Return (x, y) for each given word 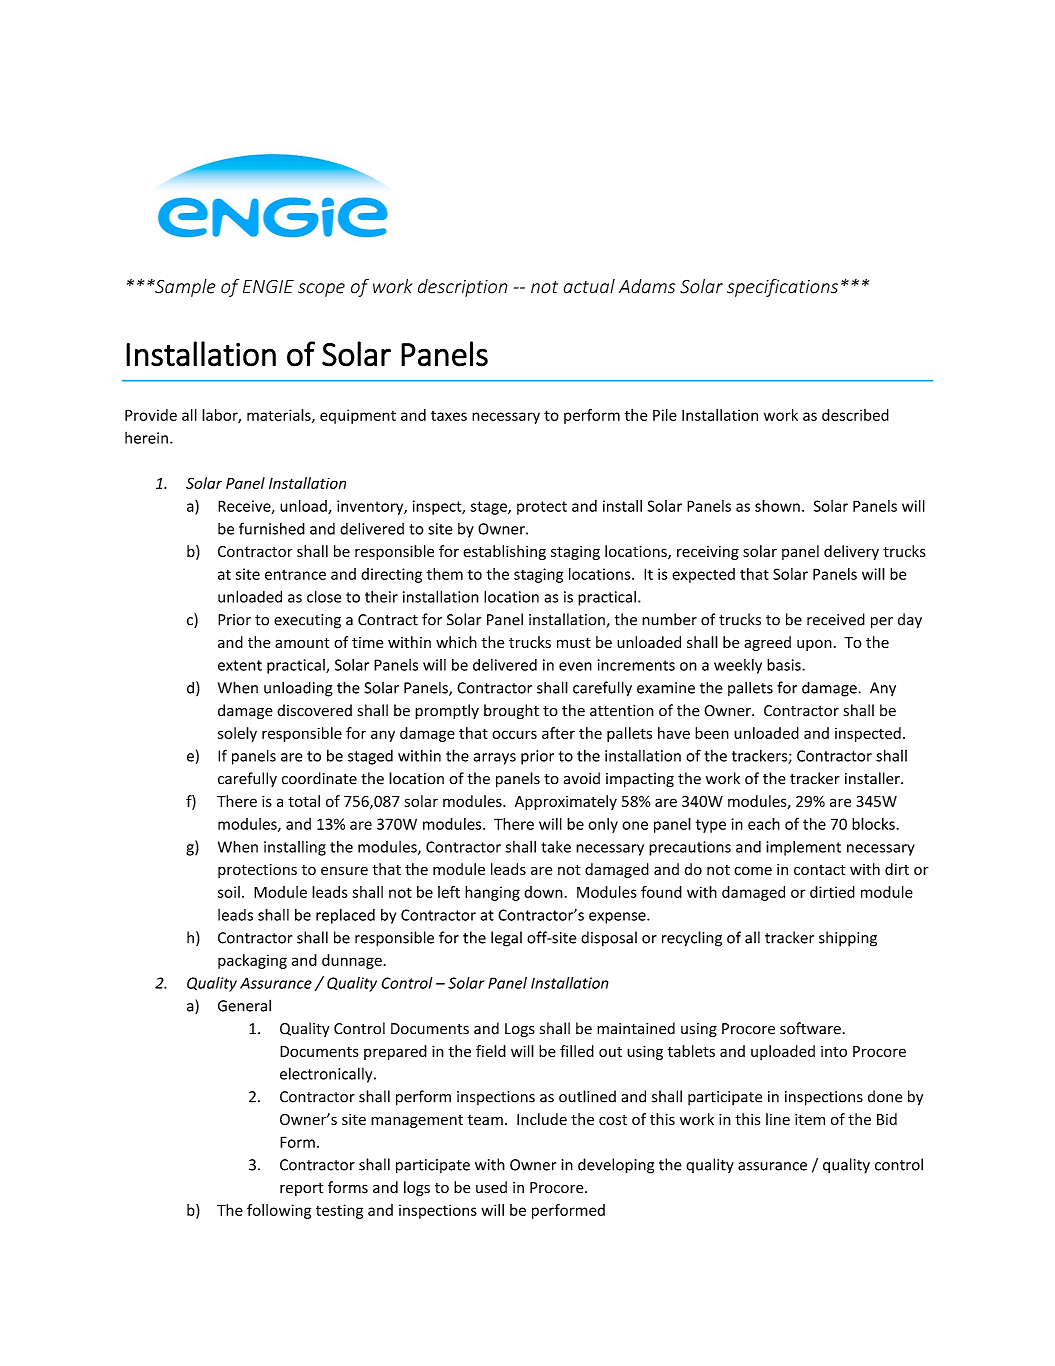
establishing (504, 552)
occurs (514, 734)
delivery (851, 552)
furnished (272, 528)
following (279, 1211)
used (491, 1187)
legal (506, 939)
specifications (782, 288)
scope (321, 290)
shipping (848, 939)
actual (589, 286)
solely (237, 734)
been (712, 733)
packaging (252, 961)
